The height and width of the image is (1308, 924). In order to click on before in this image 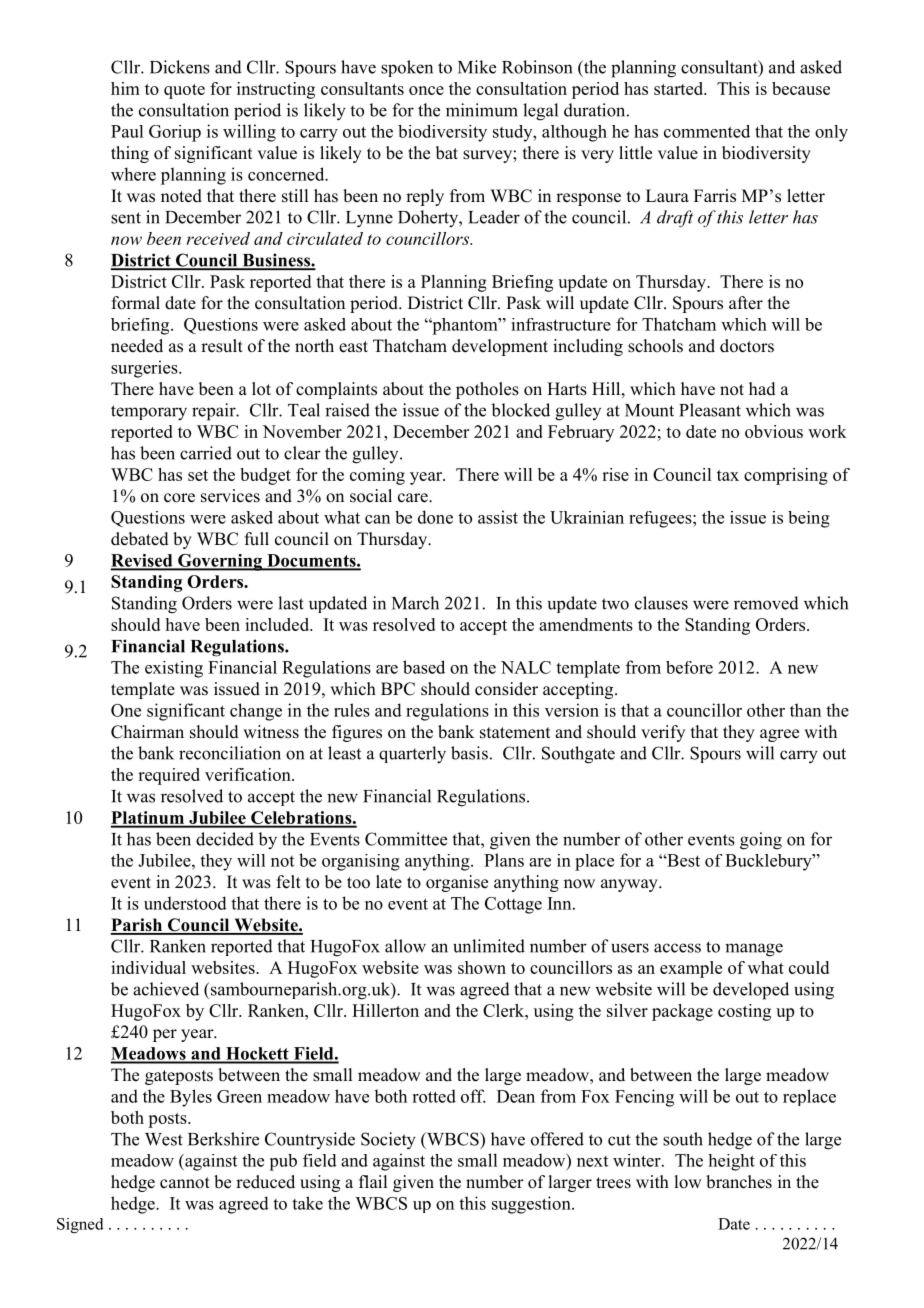, I will do `click(689, 667)`.
